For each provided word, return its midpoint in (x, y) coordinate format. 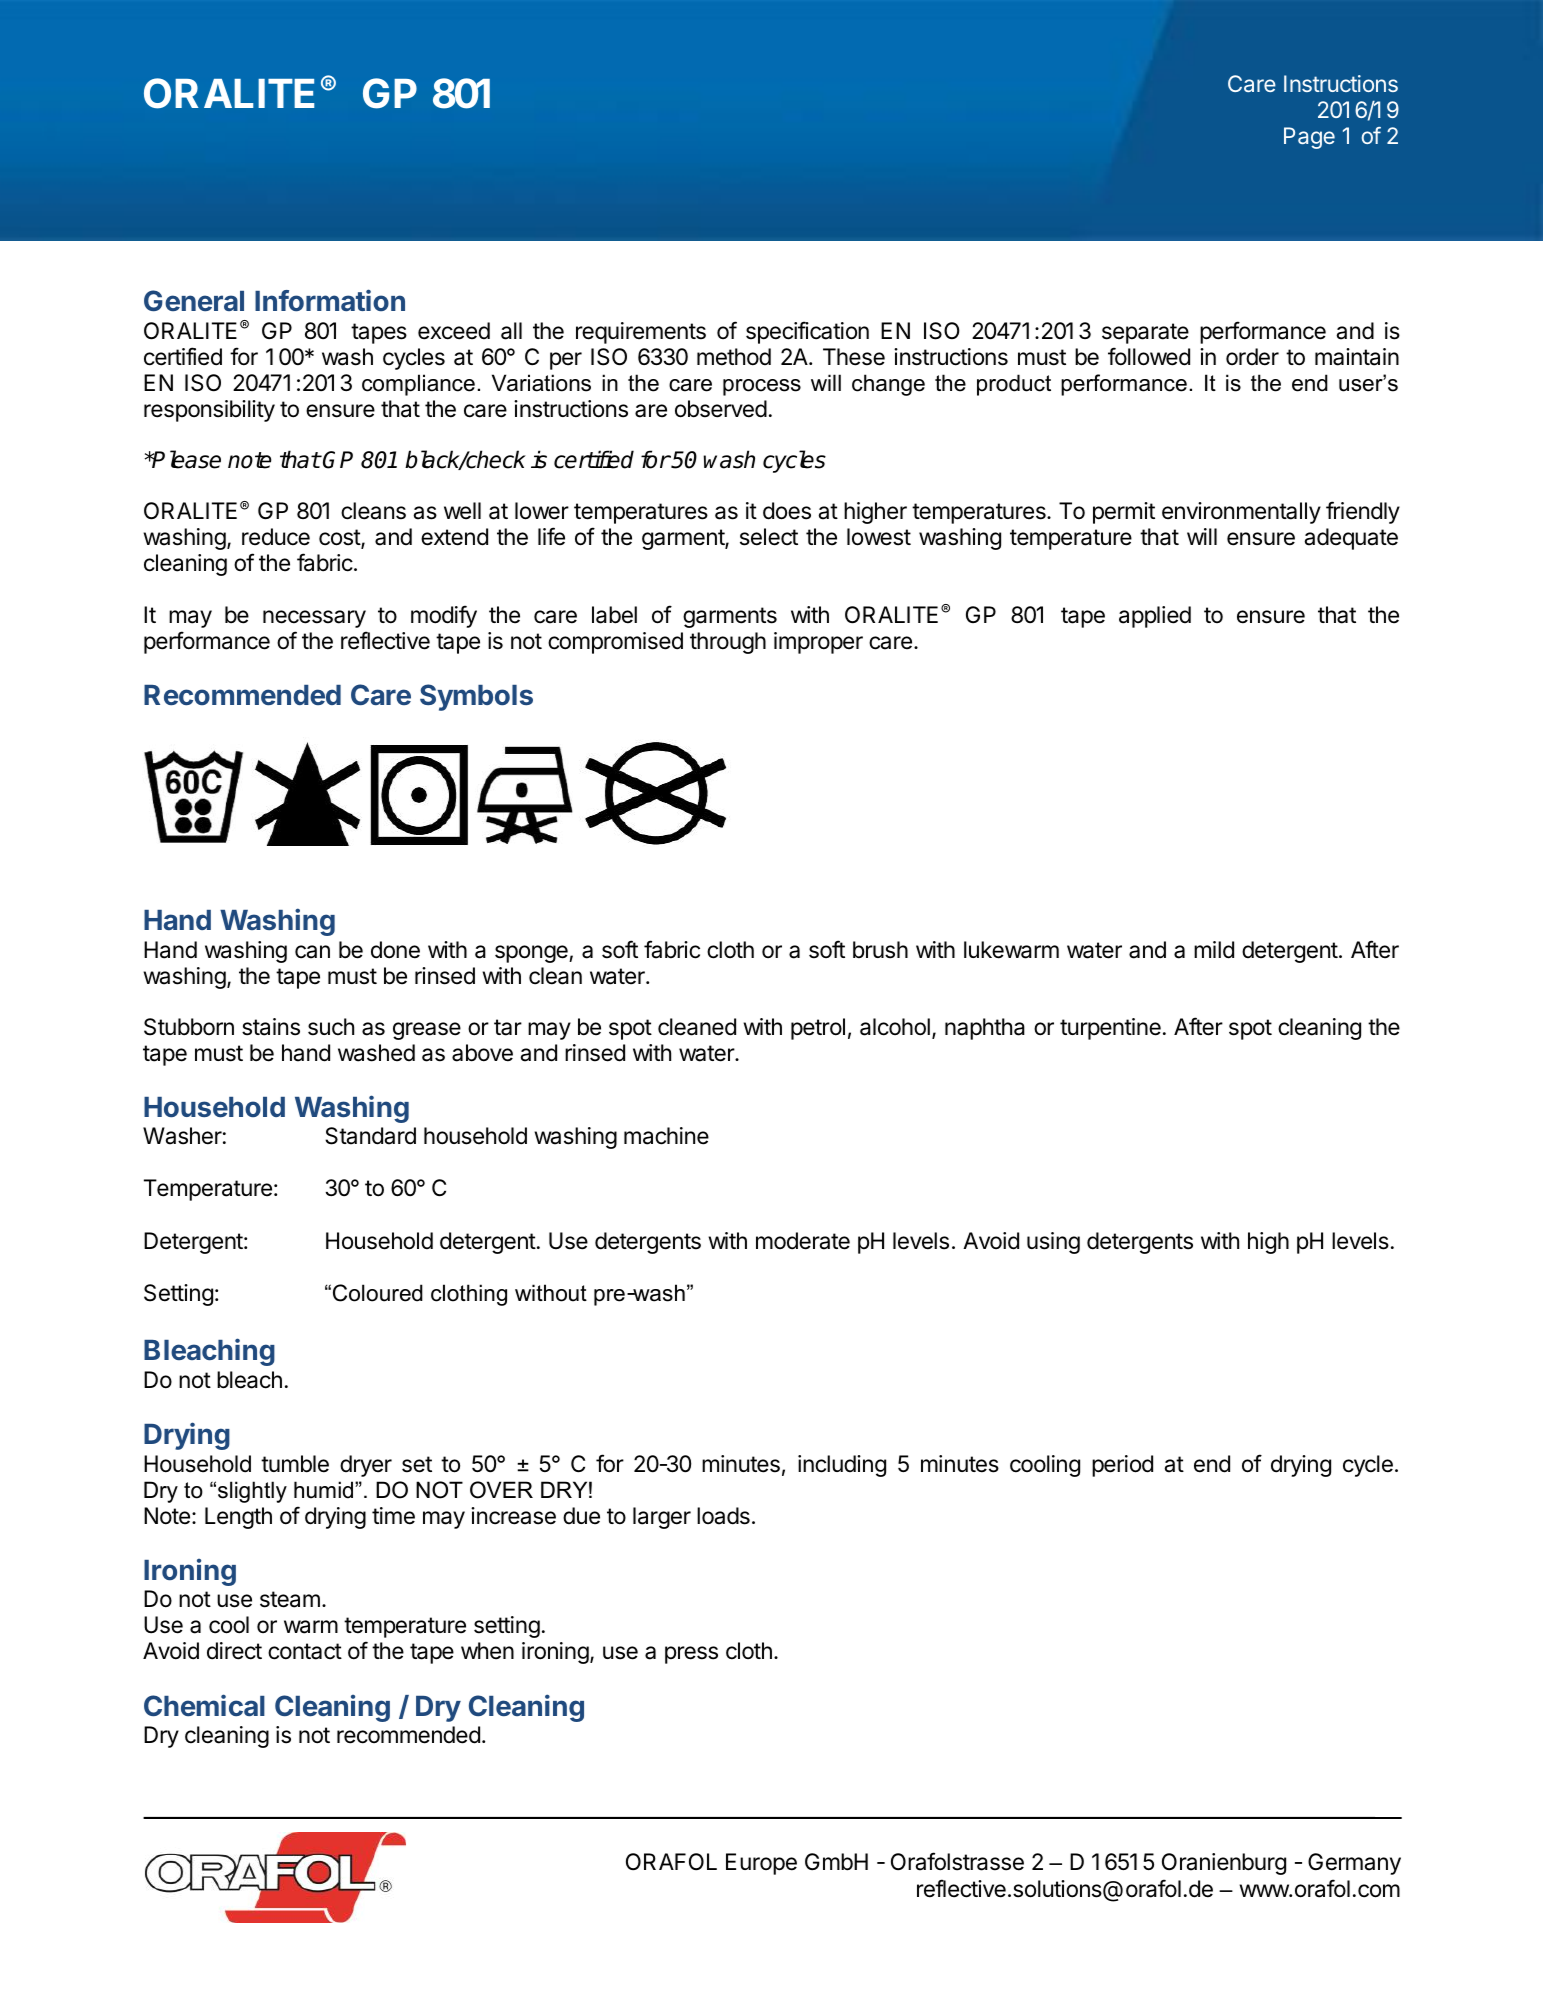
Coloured (378, 1293)
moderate (803, 1241)
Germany (1354, 1864)
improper (818, 643)
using (1053, 1243)
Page (1309, 138)
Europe (761, 1864)
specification (807, 332)
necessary (314, 619)
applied (1155, 617)
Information (330, 300)
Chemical (204, 1705)
